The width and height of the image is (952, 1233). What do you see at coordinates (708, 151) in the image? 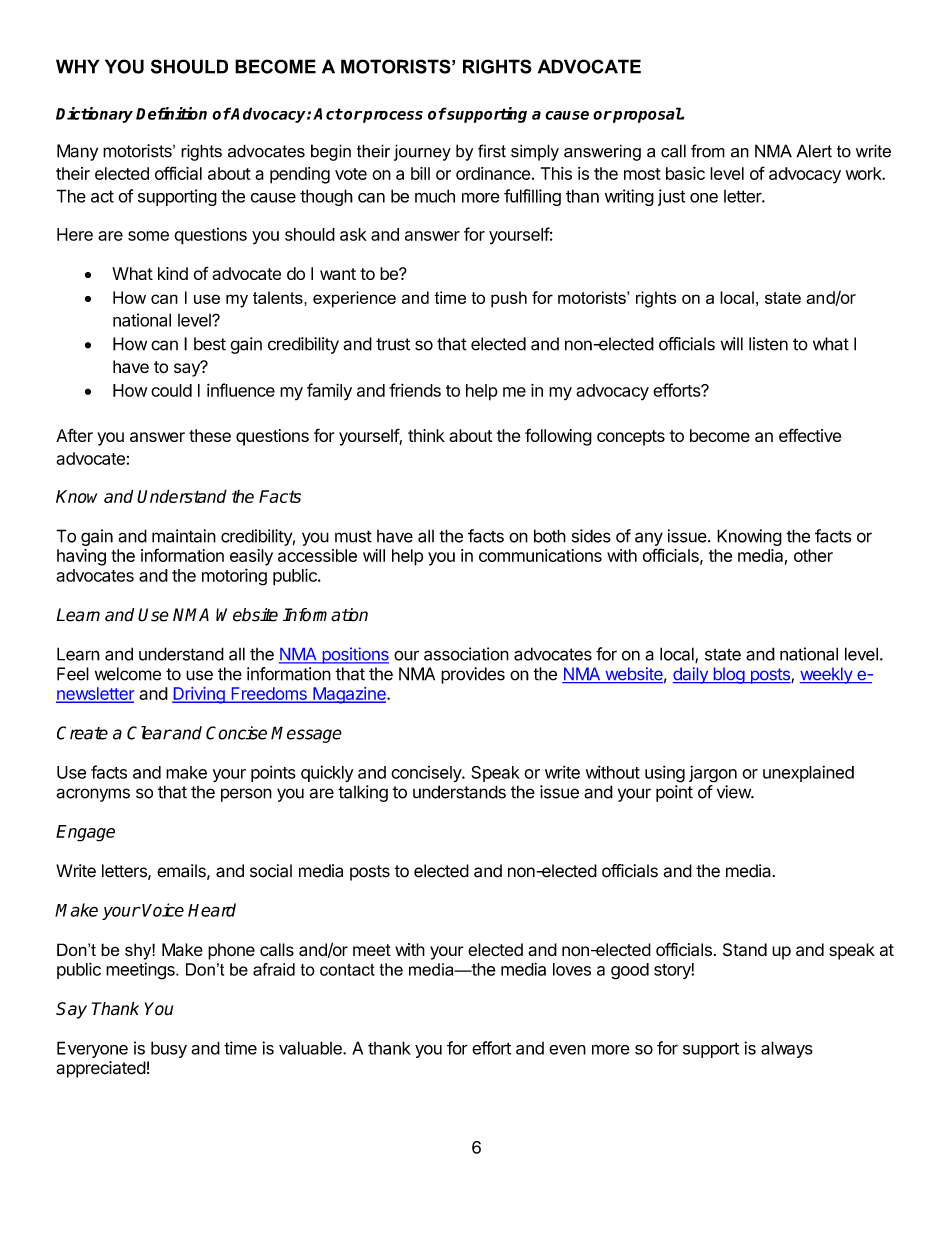
I see `from` at bounding box center [708, 151].
